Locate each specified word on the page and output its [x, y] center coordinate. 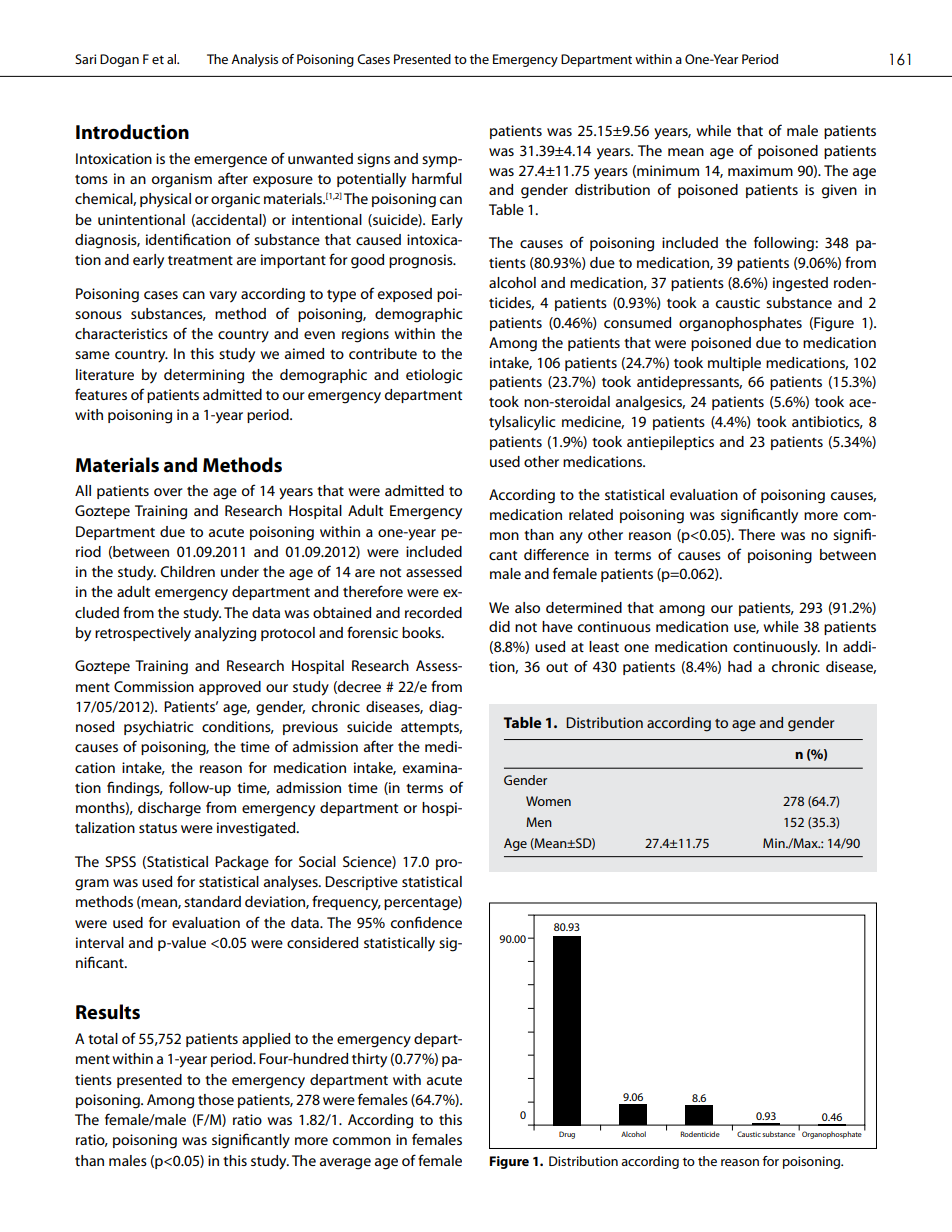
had [740, 666]
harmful [437, 178]
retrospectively [143, 634]
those [216, 1099]
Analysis [254, 60]
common [362, 1141]
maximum [760, 170]
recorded [433, 612]
